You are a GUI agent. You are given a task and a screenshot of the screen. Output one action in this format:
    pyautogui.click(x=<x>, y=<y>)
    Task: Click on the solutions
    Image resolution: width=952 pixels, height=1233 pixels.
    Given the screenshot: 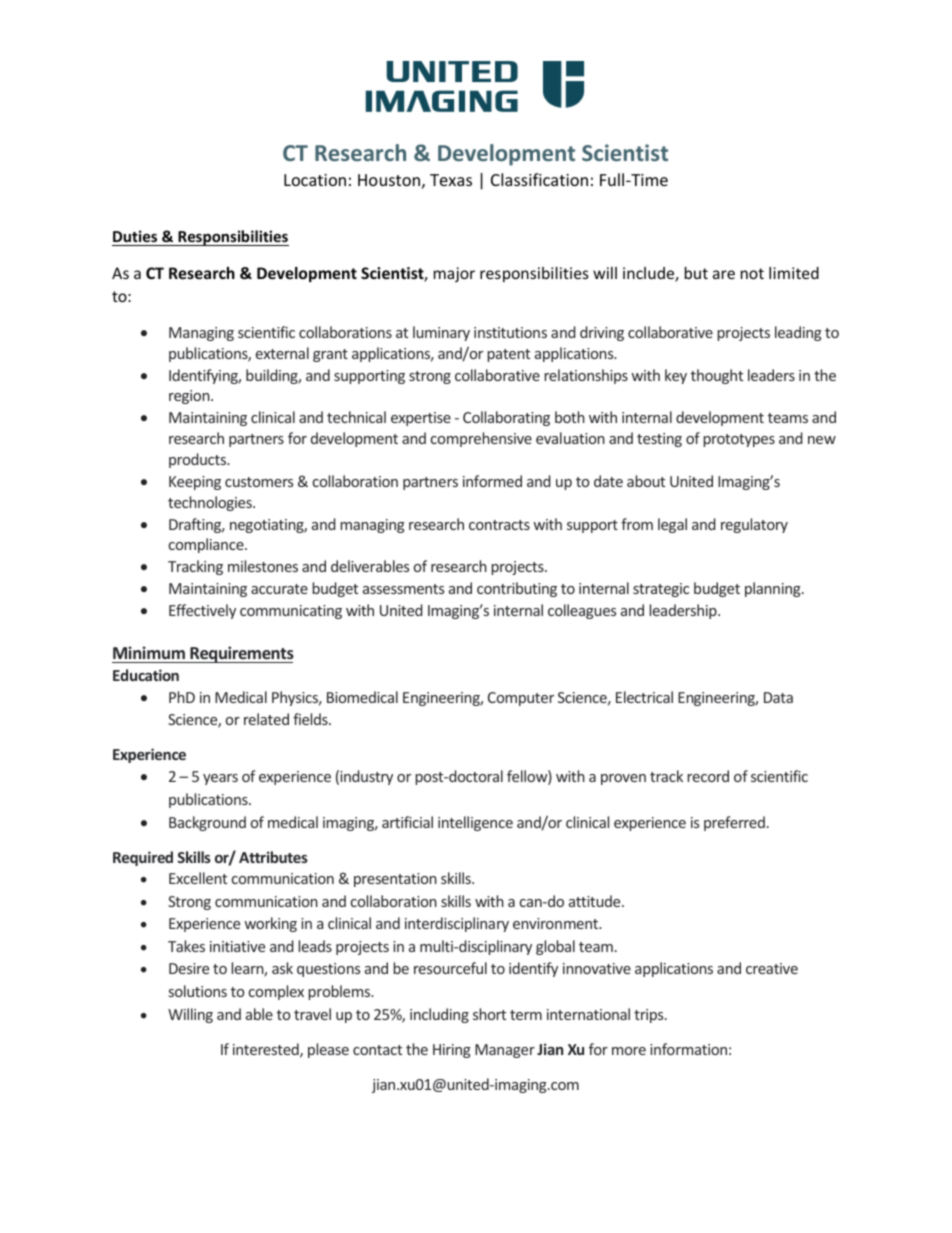 What is the action you would take?
    pyautogui.click(x=198, y=991)
